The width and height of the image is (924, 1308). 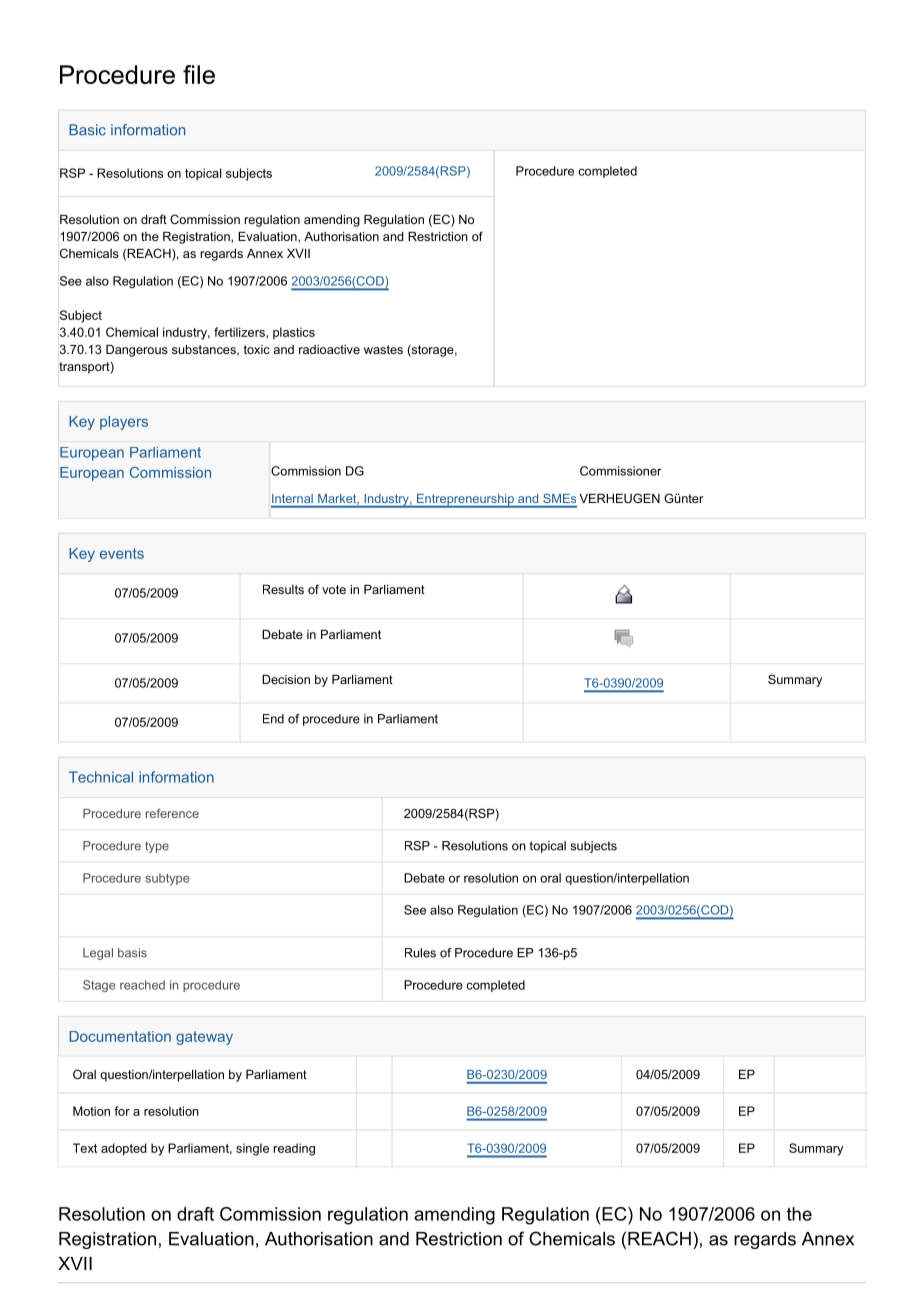 What do you see at coordinates (199, 74) in the image?
I see `file` at bounding box center [199, 74].
